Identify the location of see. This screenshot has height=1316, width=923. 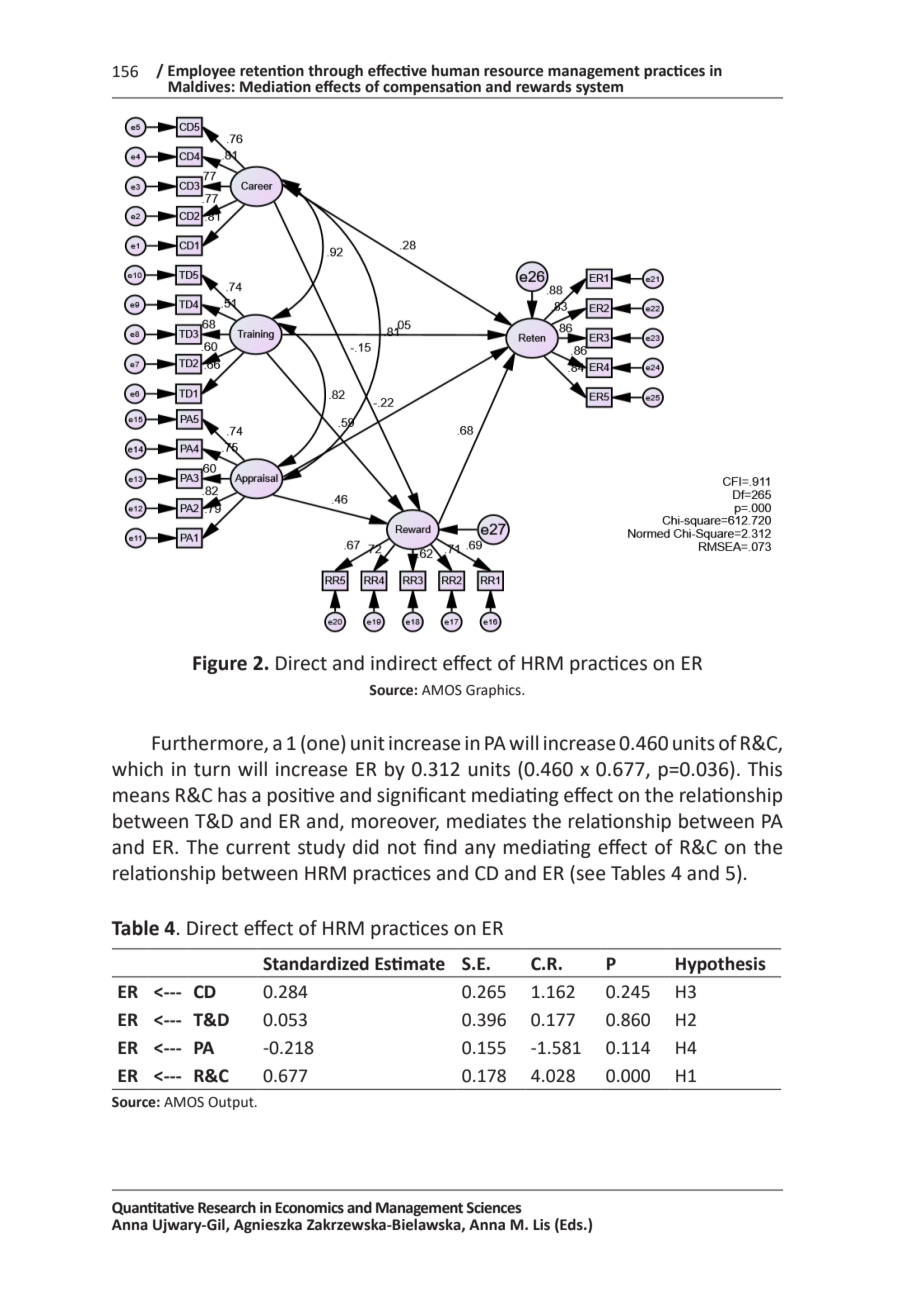
(590, 875).
